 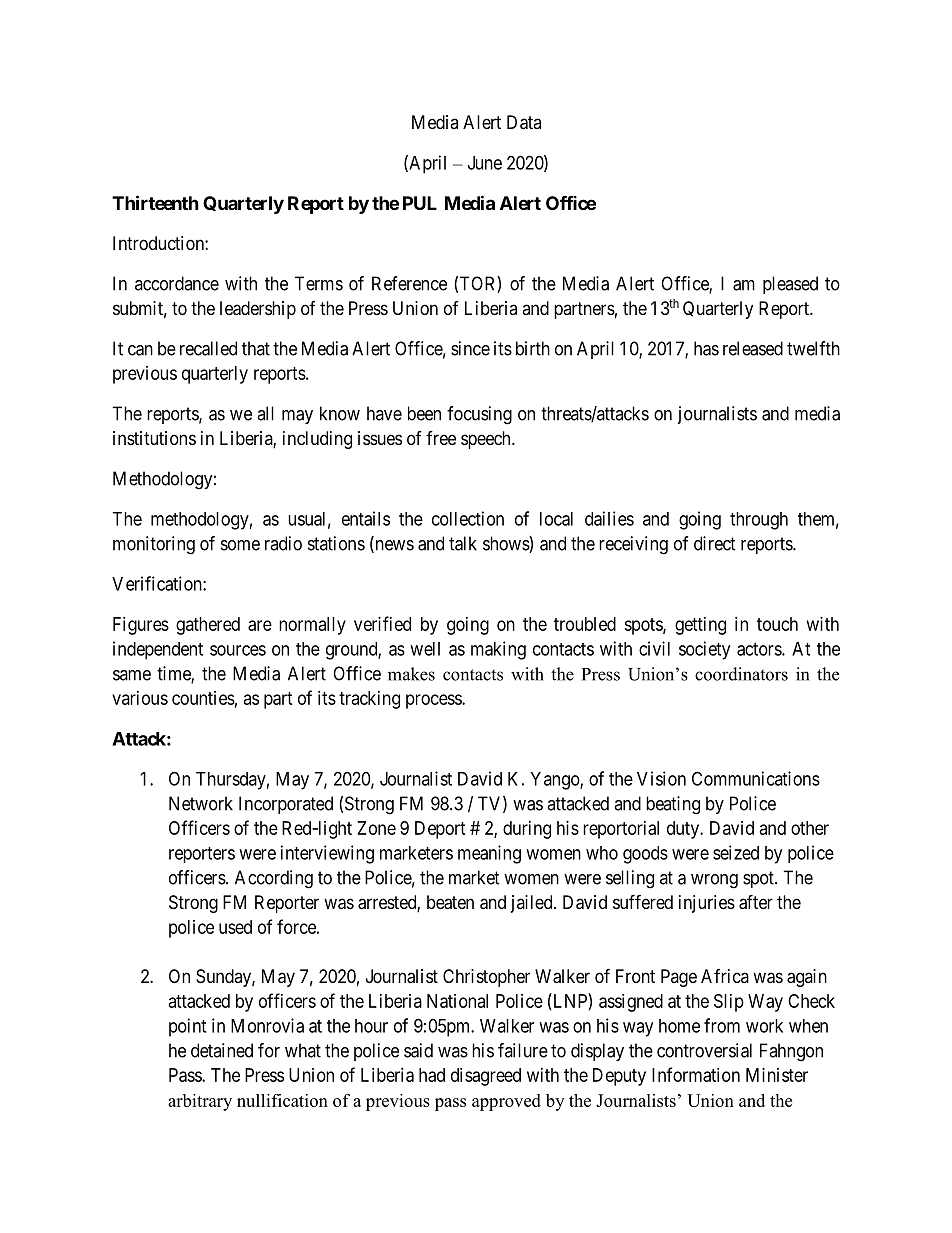 What do you see at coordinates (208, 348) in the page?
I see `recalled` at bounding box center [208, 348].
